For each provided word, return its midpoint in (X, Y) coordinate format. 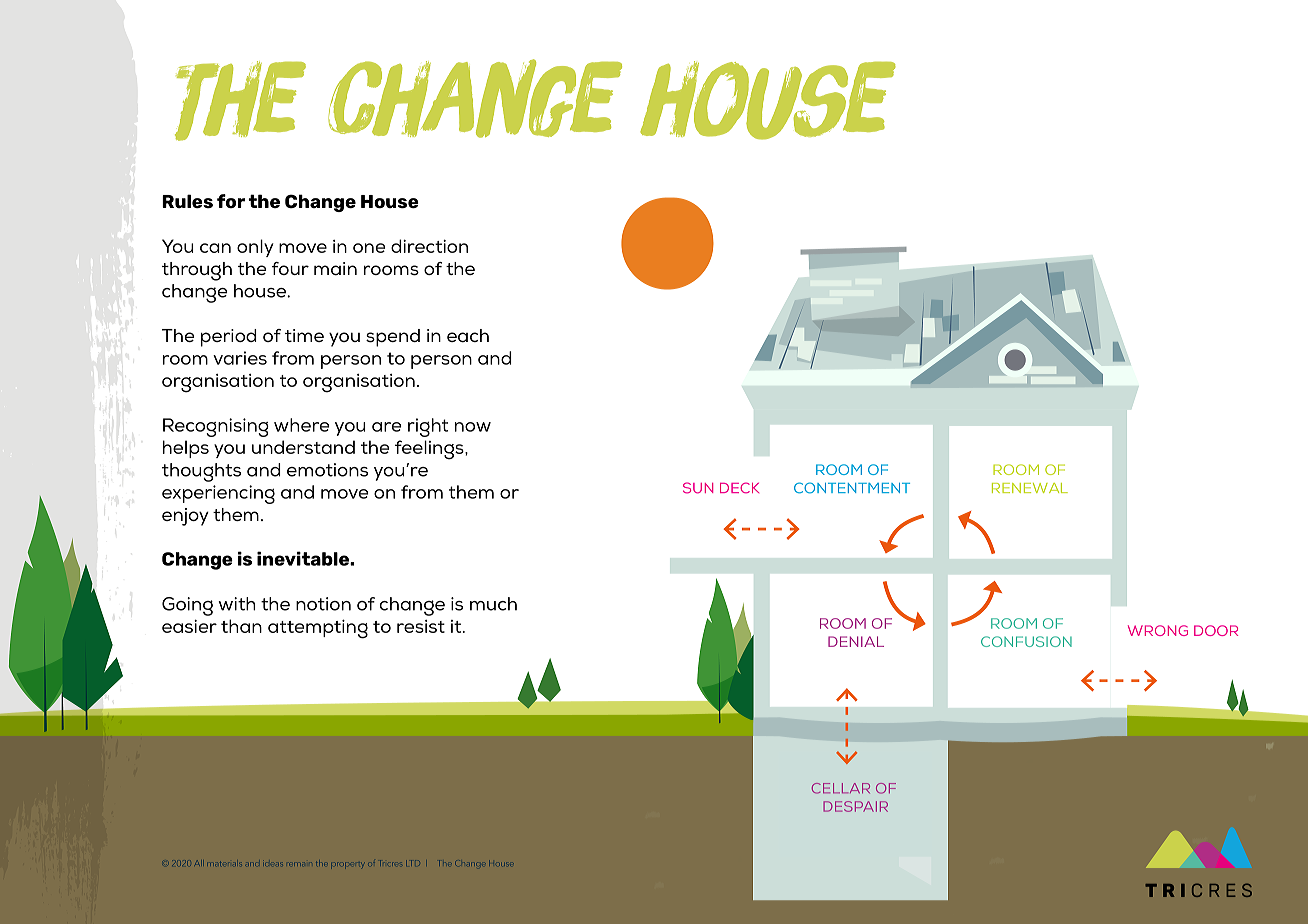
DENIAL (856, 641)
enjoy (185, 517)
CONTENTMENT (852, 488)
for (231, 201)
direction (429, 246)
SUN (698, 488)
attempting (318, 629)
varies (240, 358)
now (473, 427)
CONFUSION (1026, 641)
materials (225, 864)
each (468, 336)
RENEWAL (1030, 488)
